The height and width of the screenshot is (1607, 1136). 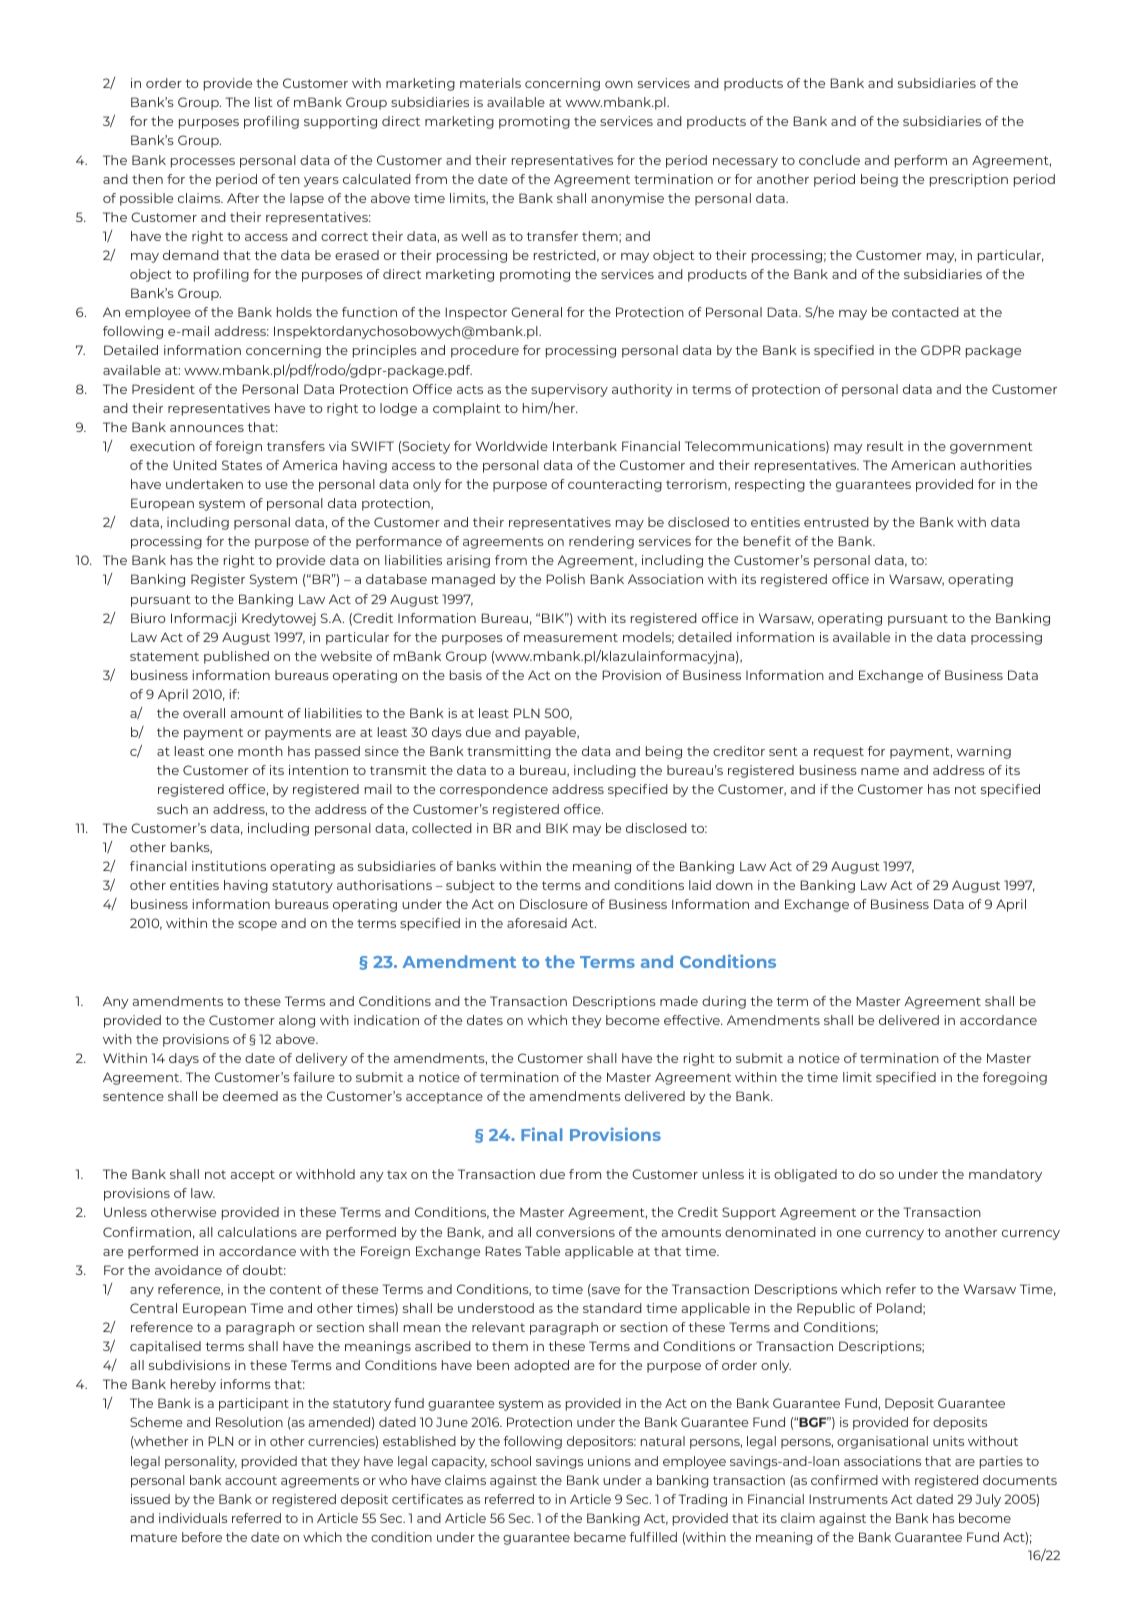 I want to click on result, so click(x=885, y=446).
